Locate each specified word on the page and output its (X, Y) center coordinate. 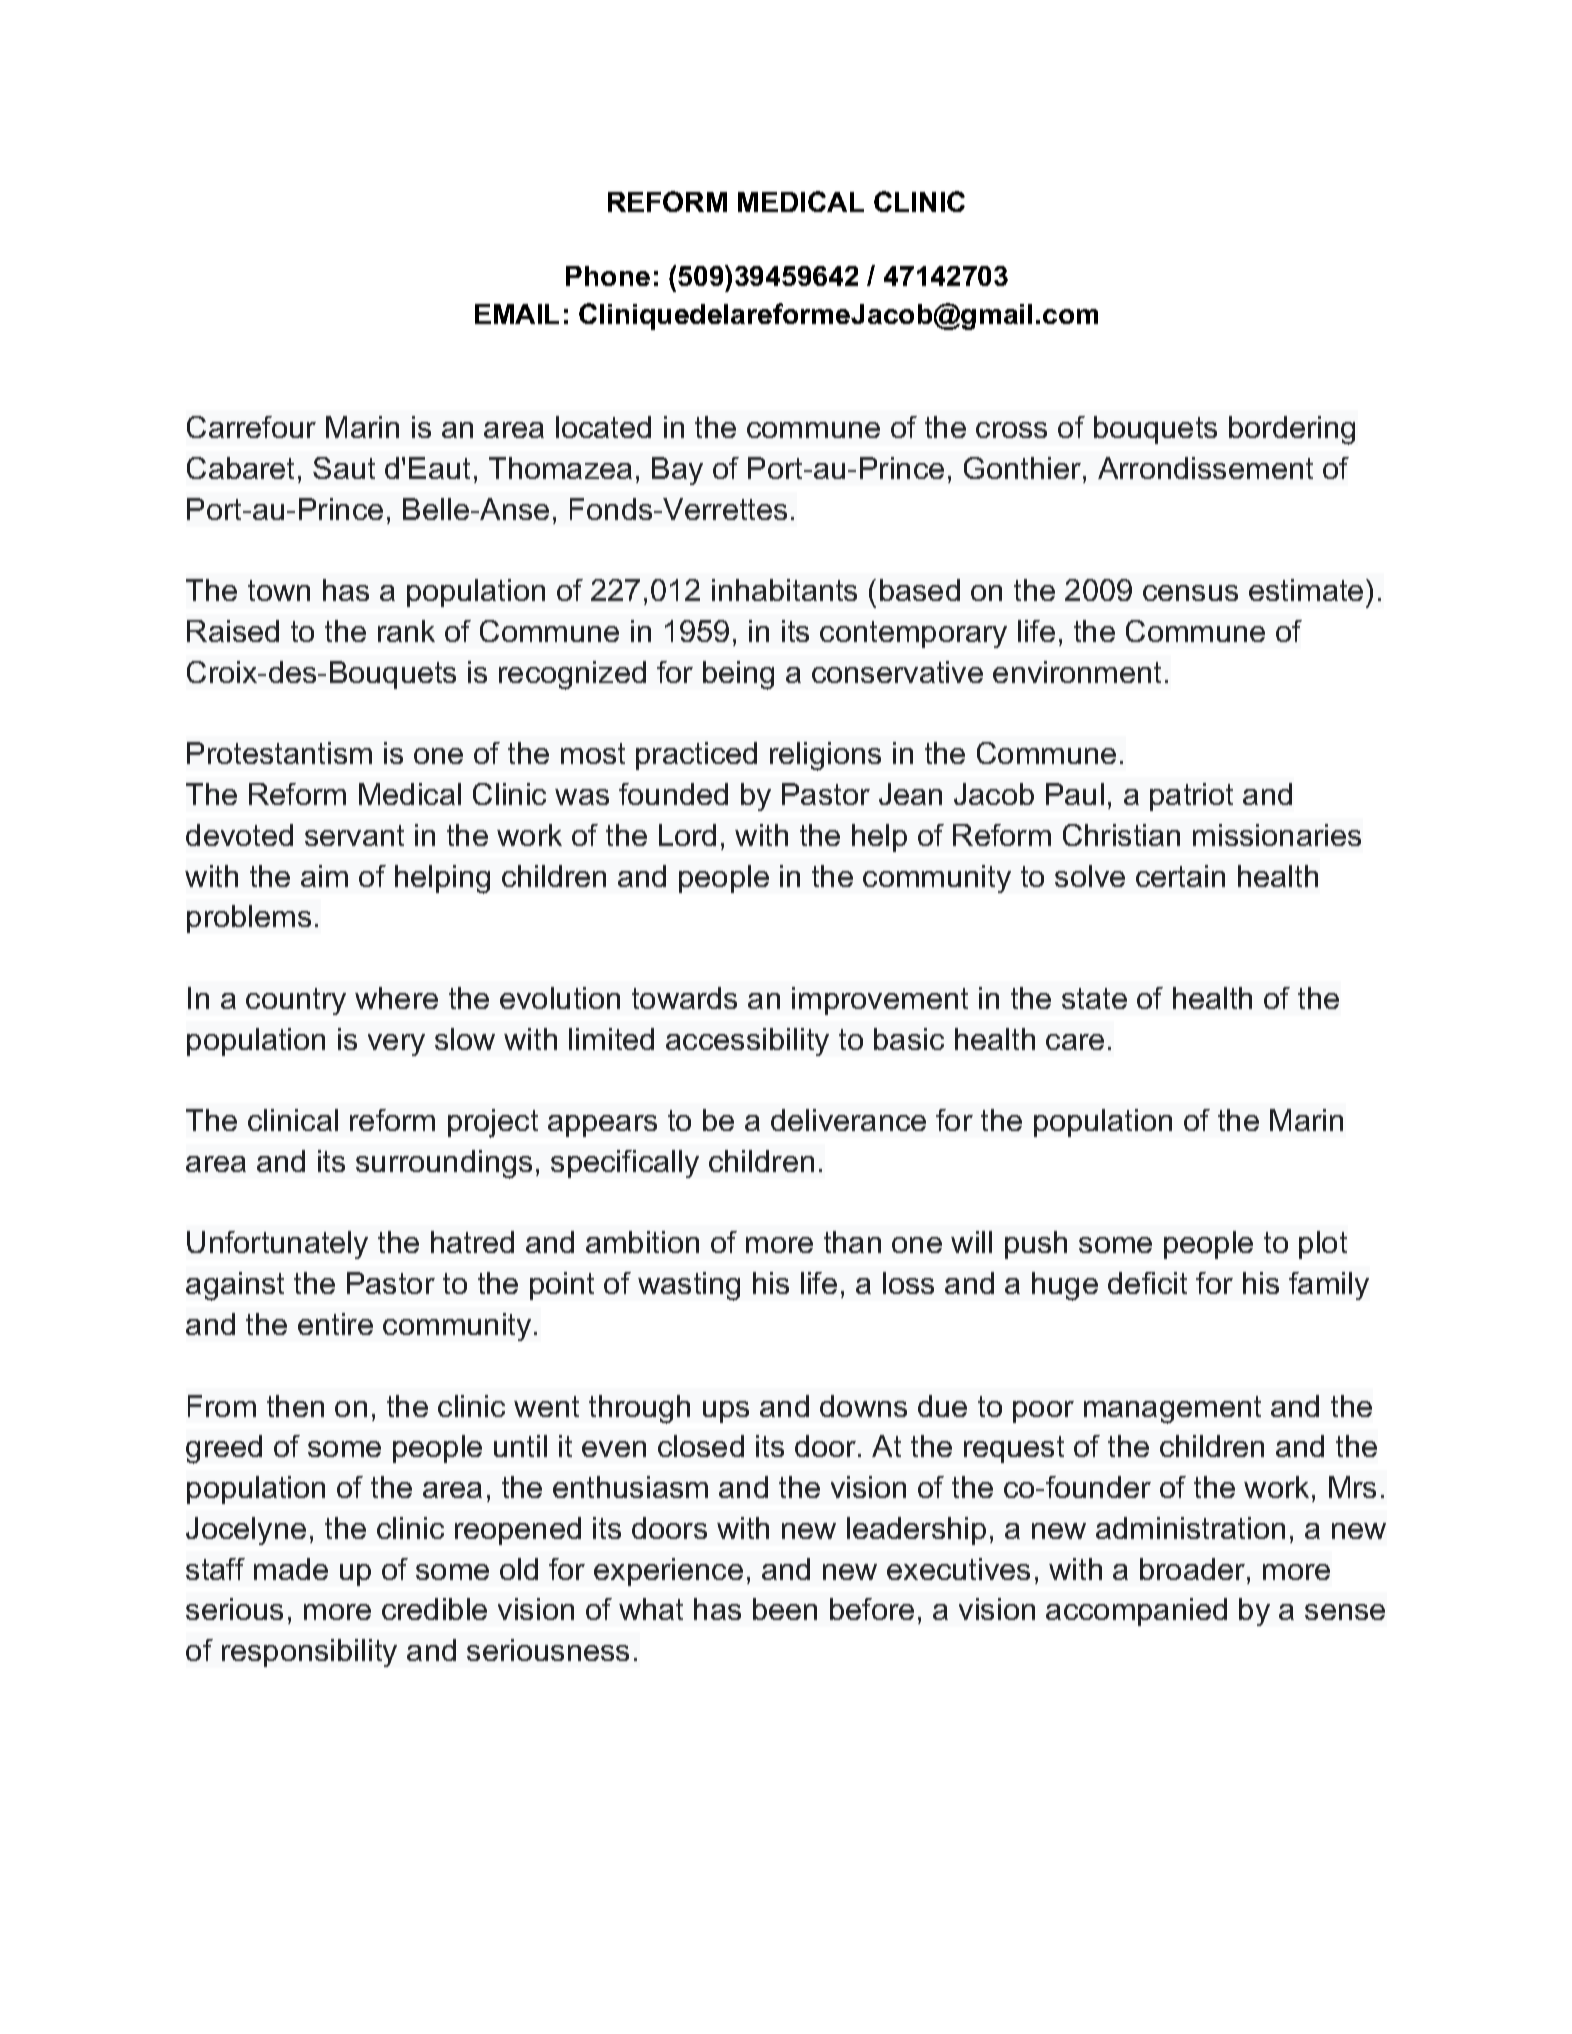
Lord (687, 835)
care (1075, 1042)
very (396, 1045)
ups (726, 1412)
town (279, 590)
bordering (1292, 430)
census (1190, 593)
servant (354, 835)
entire (335, 1324)
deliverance (848, 1120)
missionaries (1277, 835)
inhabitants (784, 590)
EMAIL (517, 314)
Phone (608, 276)
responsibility (309, 1653)
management (1172, 1410)
